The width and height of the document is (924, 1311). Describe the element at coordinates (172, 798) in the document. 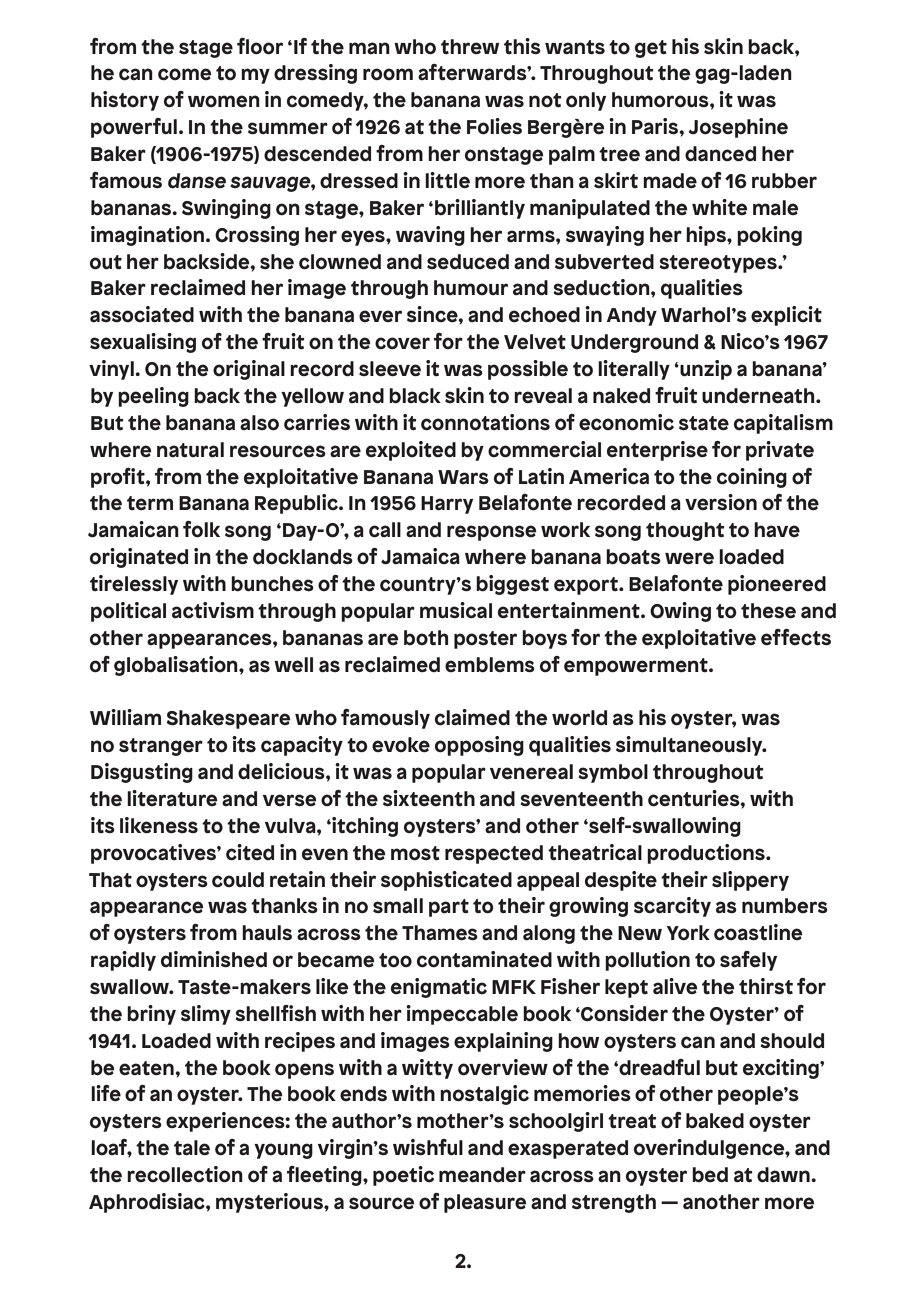

I see `literature` at that location.
